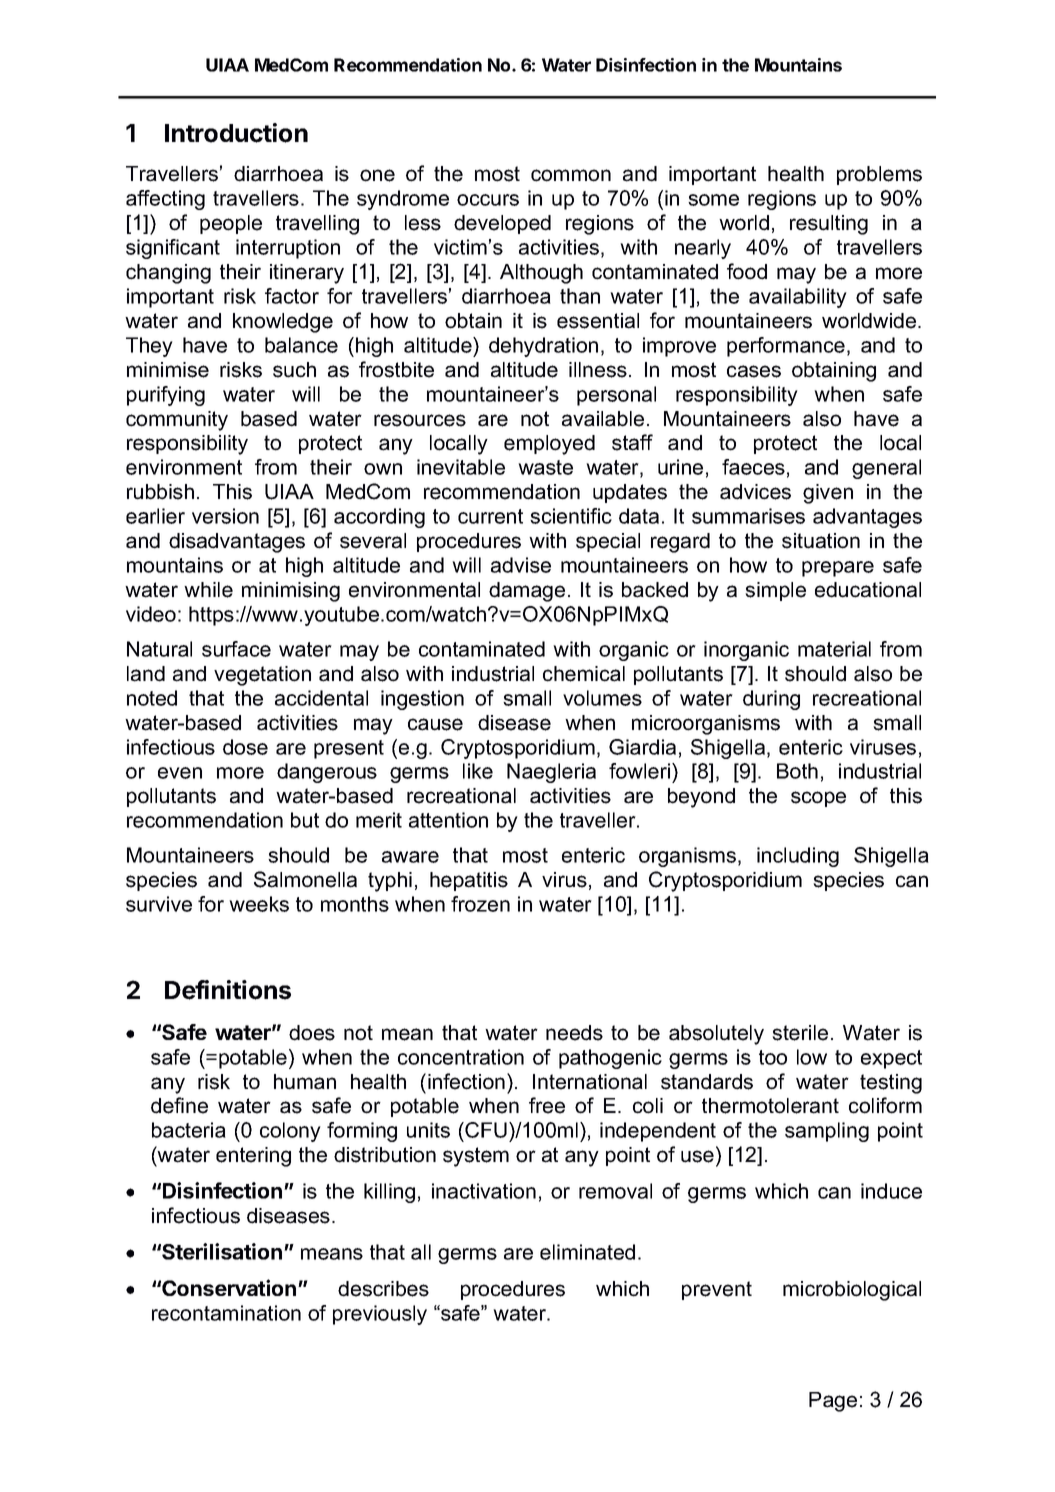 Image resolution: width=1055 pixels, height=1492 pixels. Describe the element at coordinates (838, 569) in the page. I see `prepare` at that location.
